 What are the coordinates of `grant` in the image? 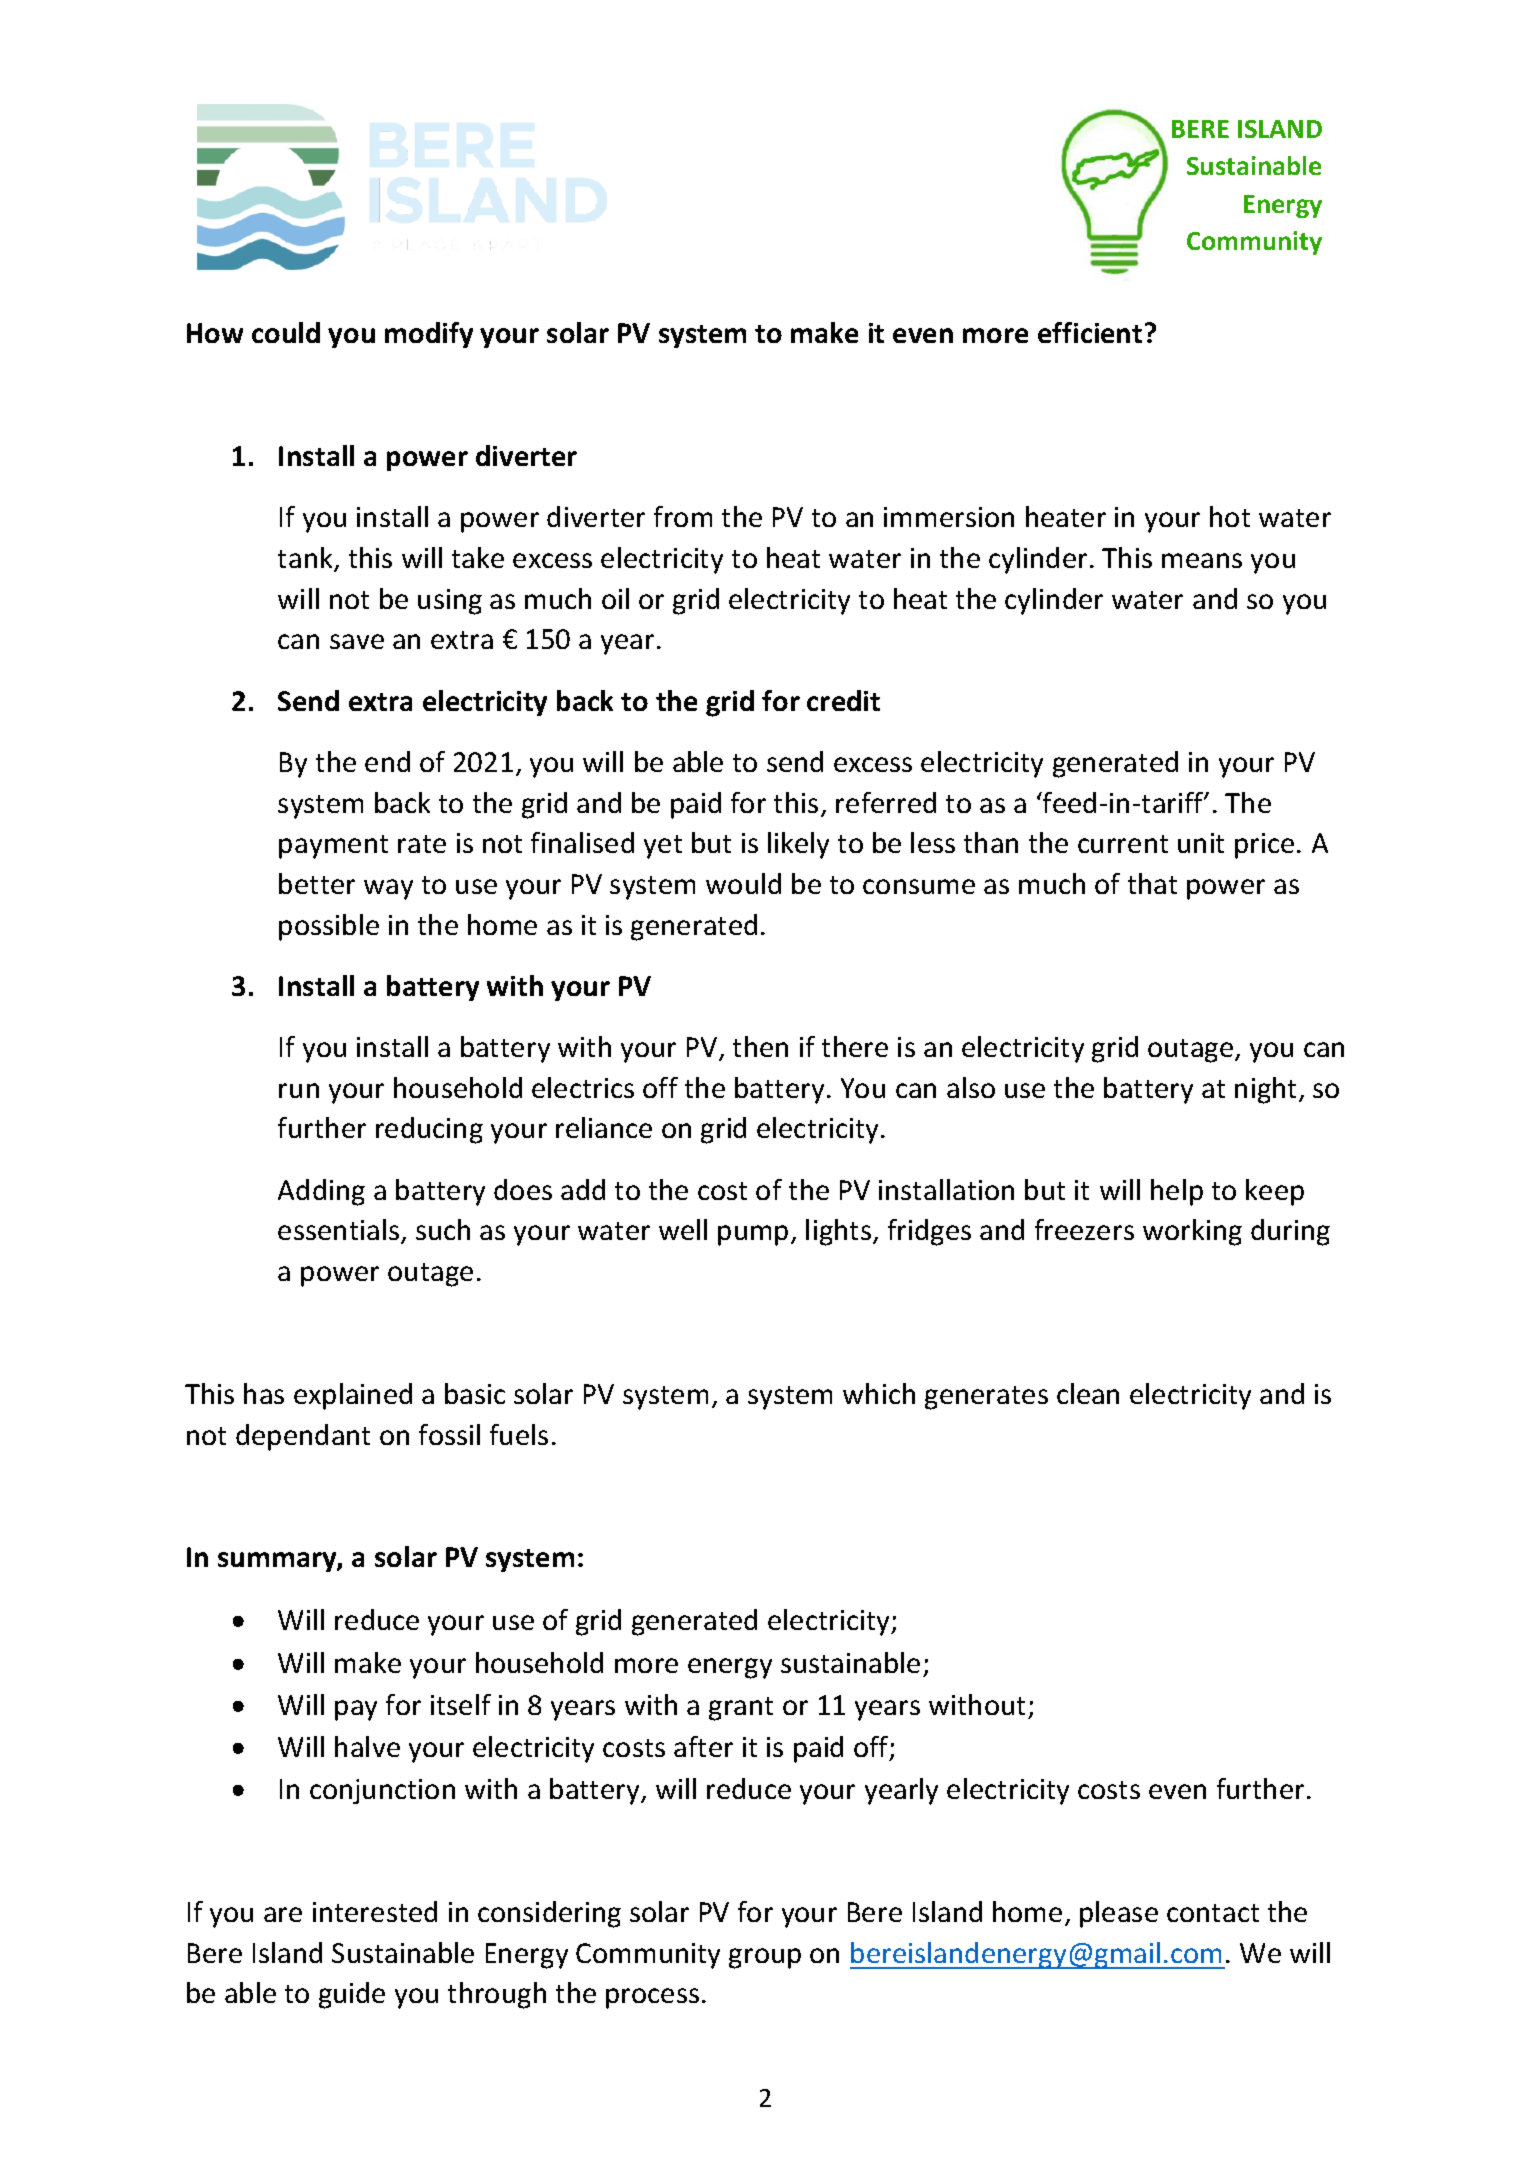 It's located at (741, 1709).
